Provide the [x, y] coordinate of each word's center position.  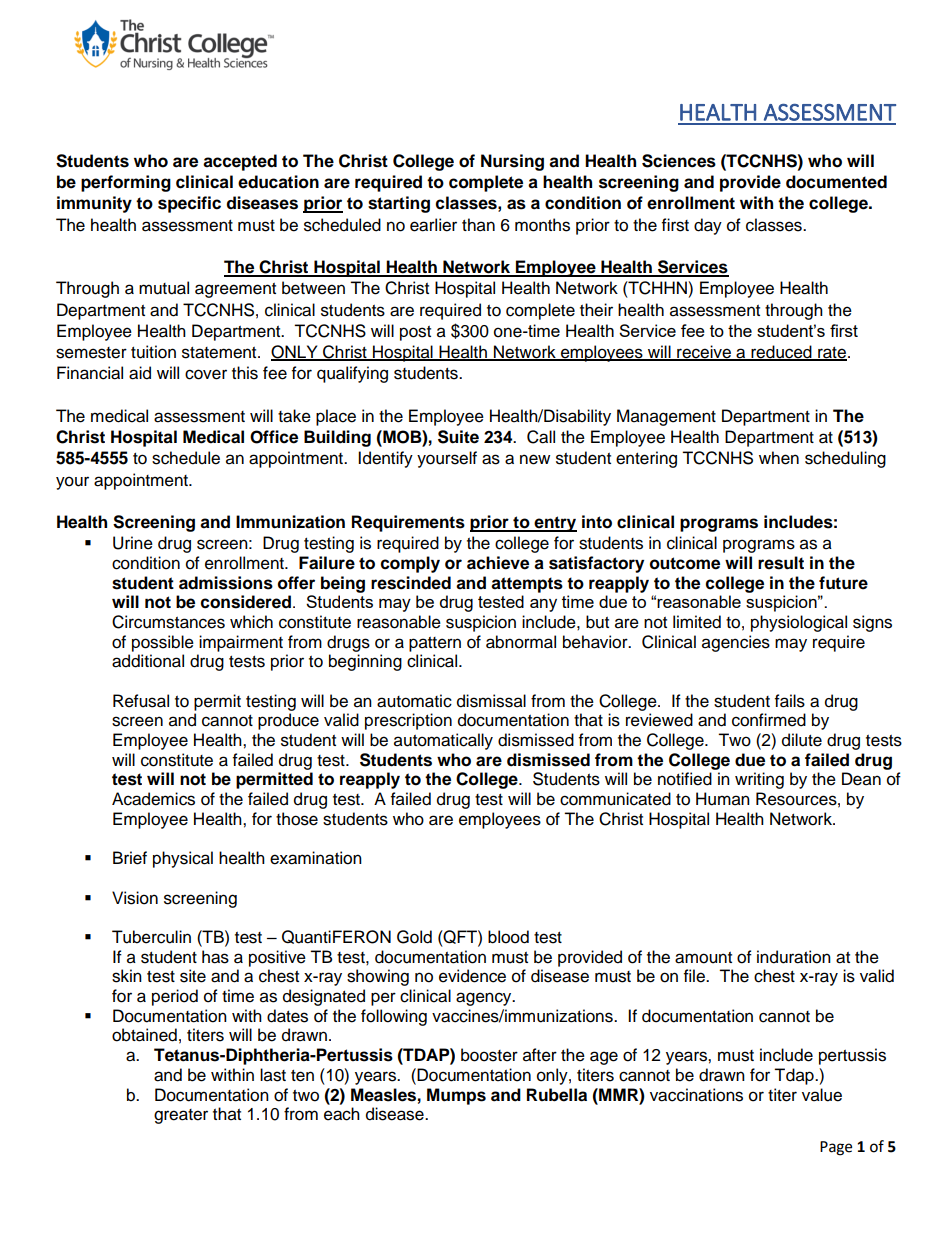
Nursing [512, 162]
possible [163, 643]
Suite [458, 437]
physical [183, 859]
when [779, 458]
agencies [736, 643]
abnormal [521, 642]
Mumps [456, 1096]
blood [508, 937]
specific [189, 204]
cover [206, 374]
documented [836, 182]
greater [181, 1116]
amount [703, 958]
